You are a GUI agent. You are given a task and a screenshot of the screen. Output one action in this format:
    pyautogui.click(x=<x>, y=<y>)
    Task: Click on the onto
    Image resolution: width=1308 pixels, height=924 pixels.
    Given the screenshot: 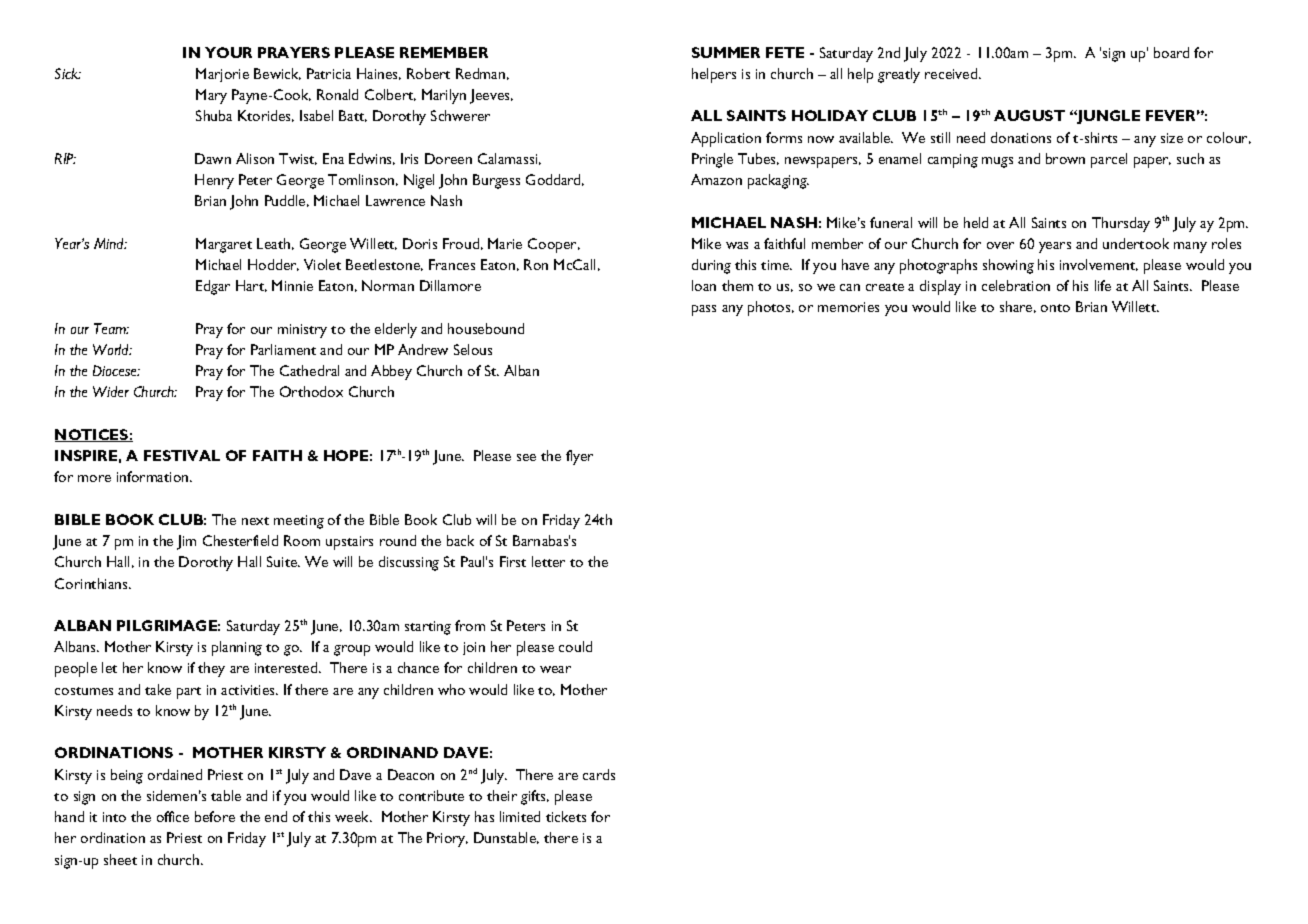 What is the action you would take?
    pyautogui.click(x=1055, y=308)
